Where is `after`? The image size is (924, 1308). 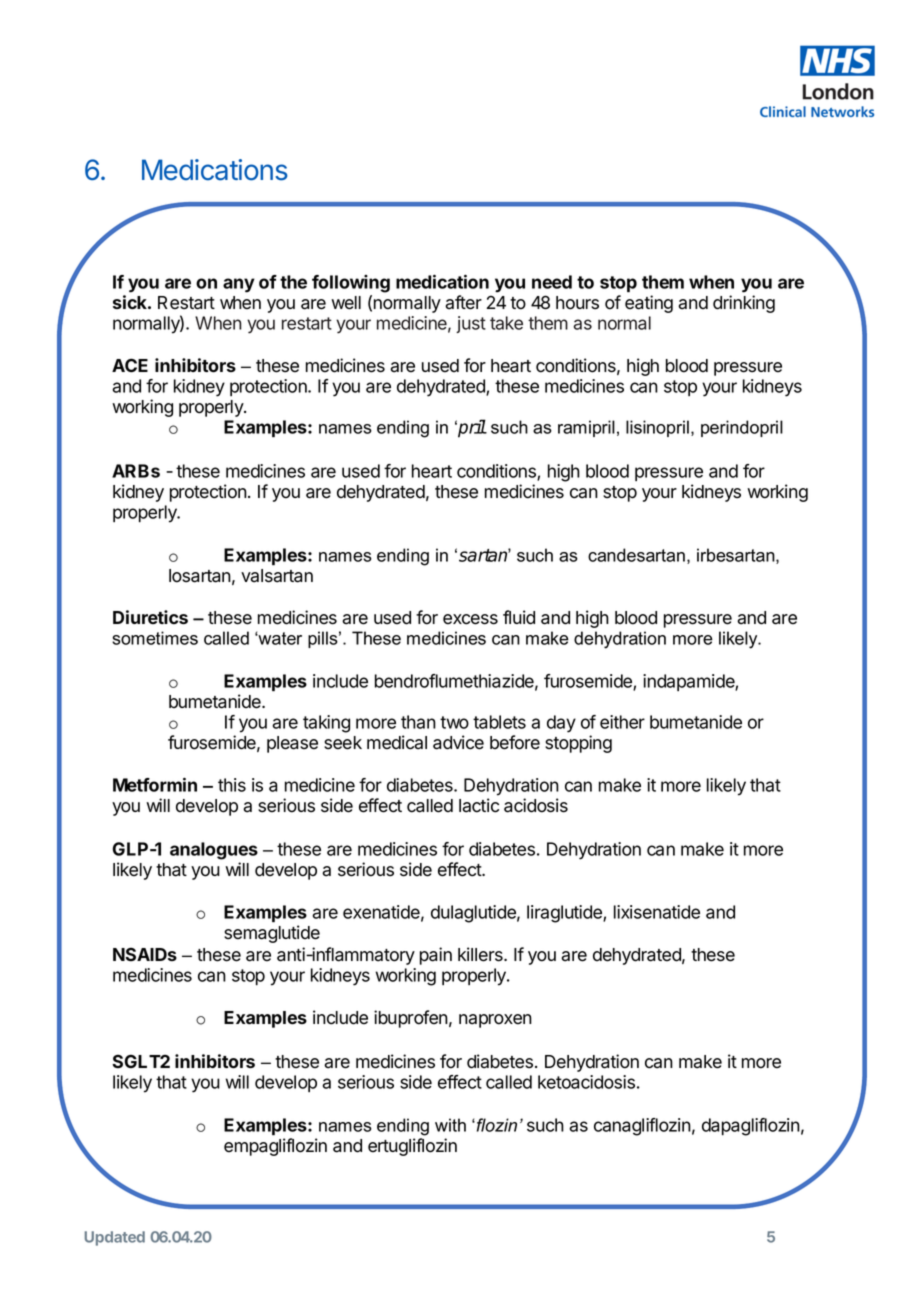
after is located at coordinates (463, 302).
